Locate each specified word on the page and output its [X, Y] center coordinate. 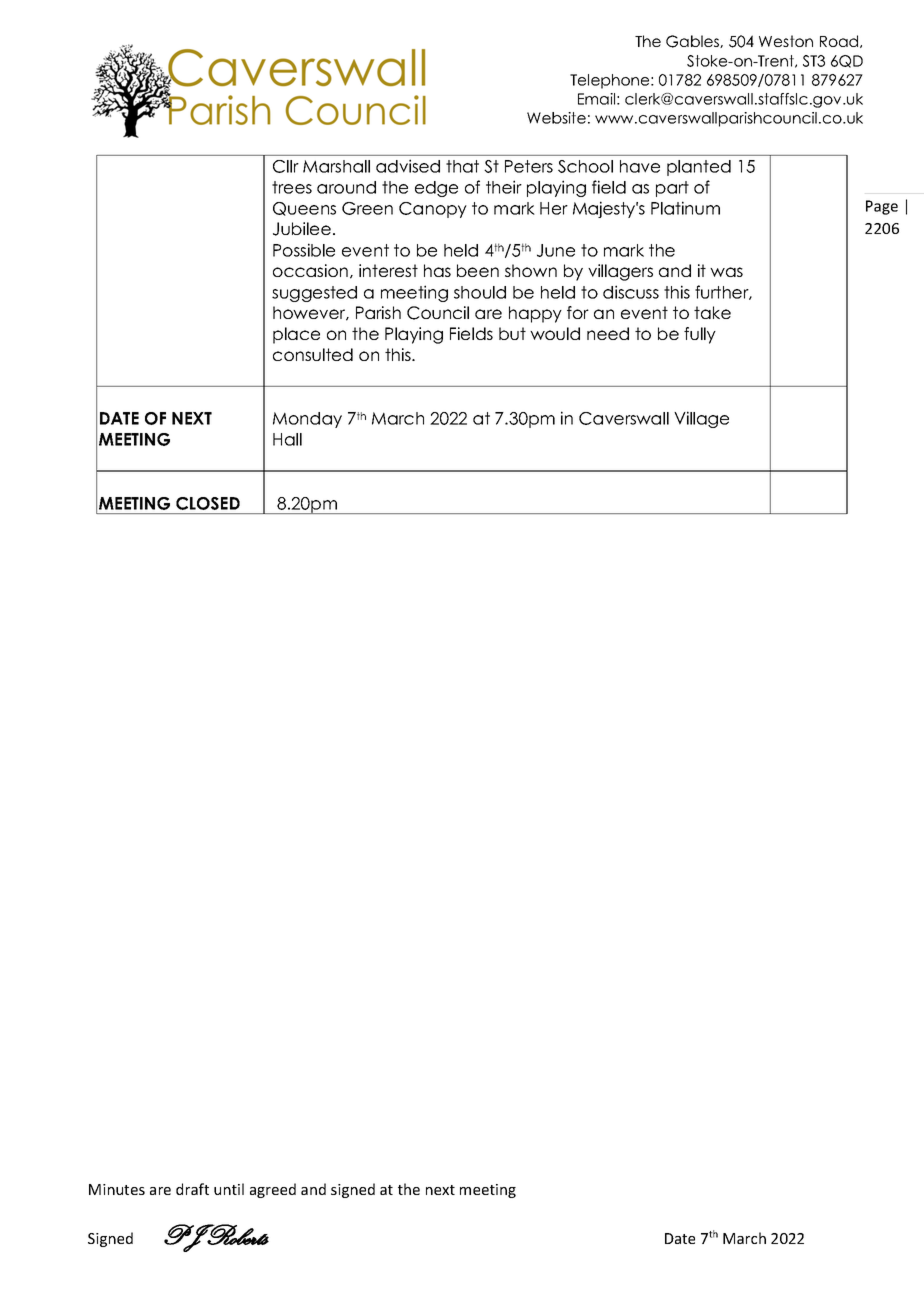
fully [700, 335]
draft [192, 1189]
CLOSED [208, 503]
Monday [307, 420]
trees [292, 187]
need [608, 333]
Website [556, 118]
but [512, 333]
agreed [273, 1190]
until [229, 1189]
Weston [786, 41]
